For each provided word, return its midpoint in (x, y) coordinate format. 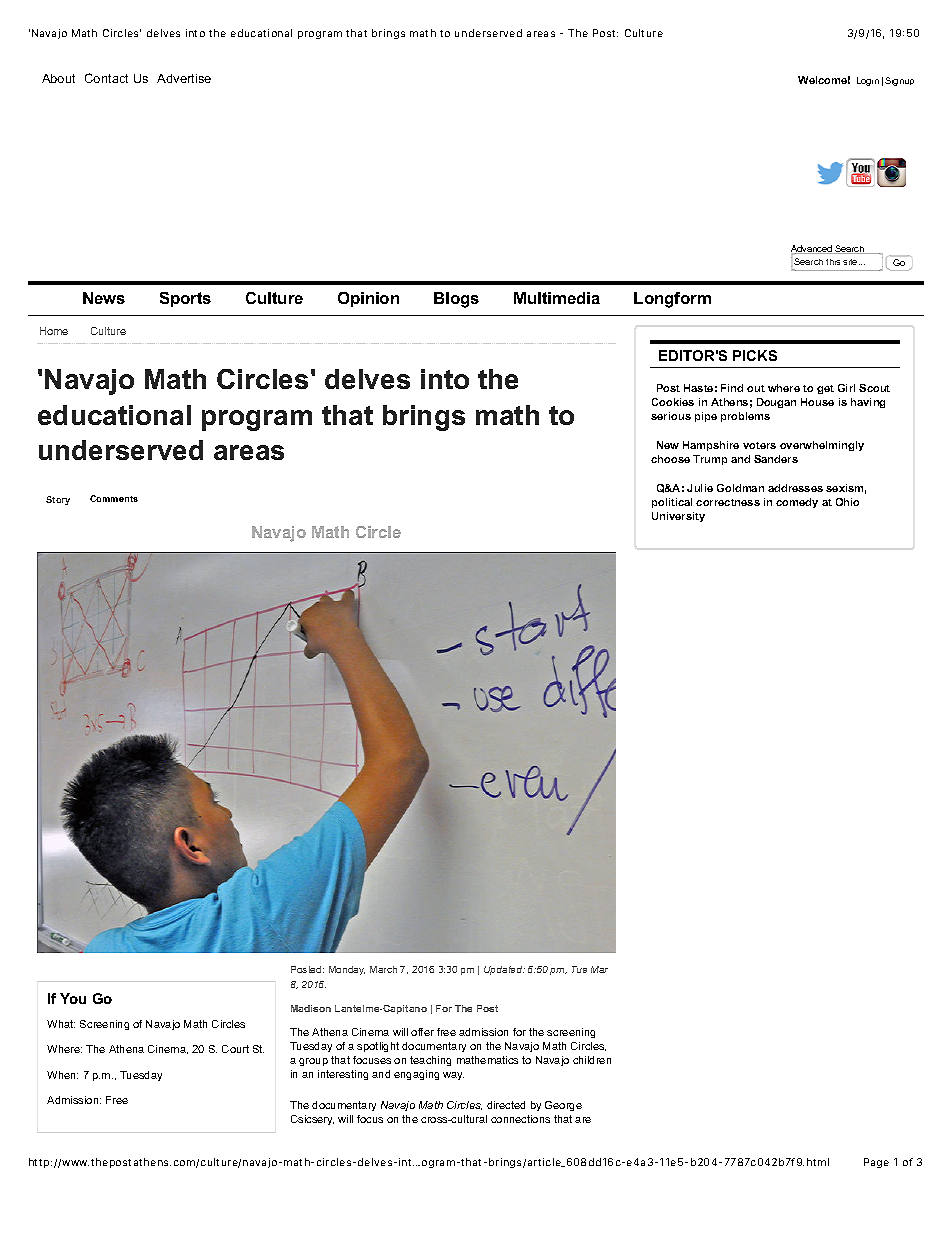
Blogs (456, 300)
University (678, 517)
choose (670, 459)
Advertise (184, 78)
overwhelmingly (822, 446)
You (73, 998)
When (62, 1075)
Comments (114, 498)
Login (868, 81)
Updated (504, 970)
